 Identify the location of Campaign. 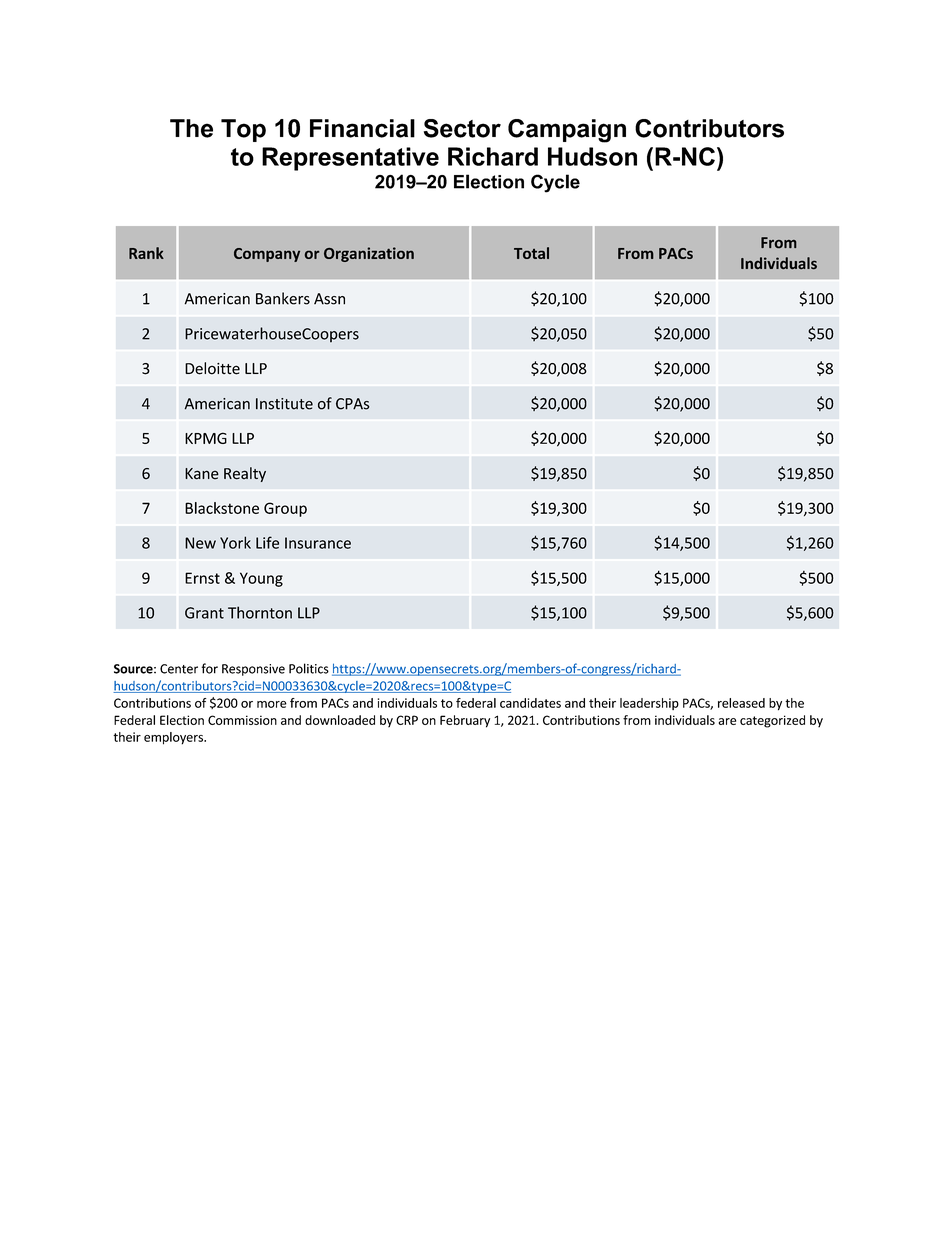
(567, 131).
